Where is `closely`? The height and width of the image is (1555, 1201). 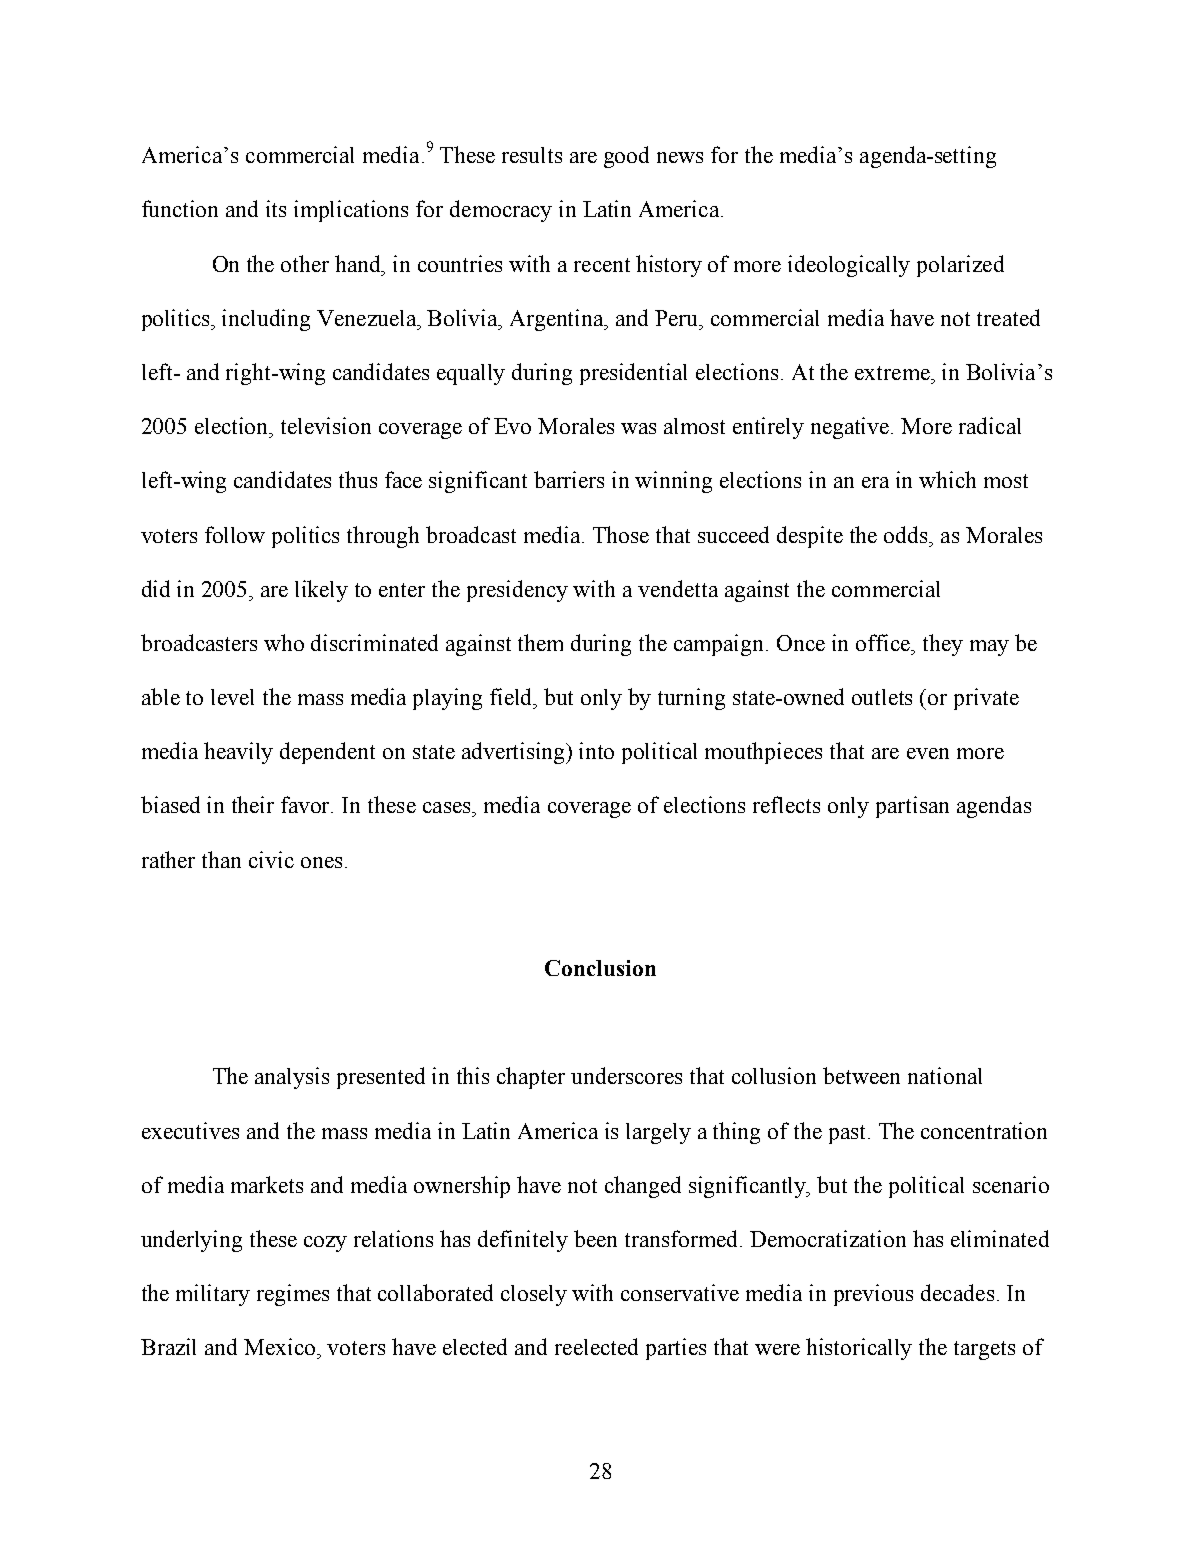 closely is located at coordinates (534, 1295).
